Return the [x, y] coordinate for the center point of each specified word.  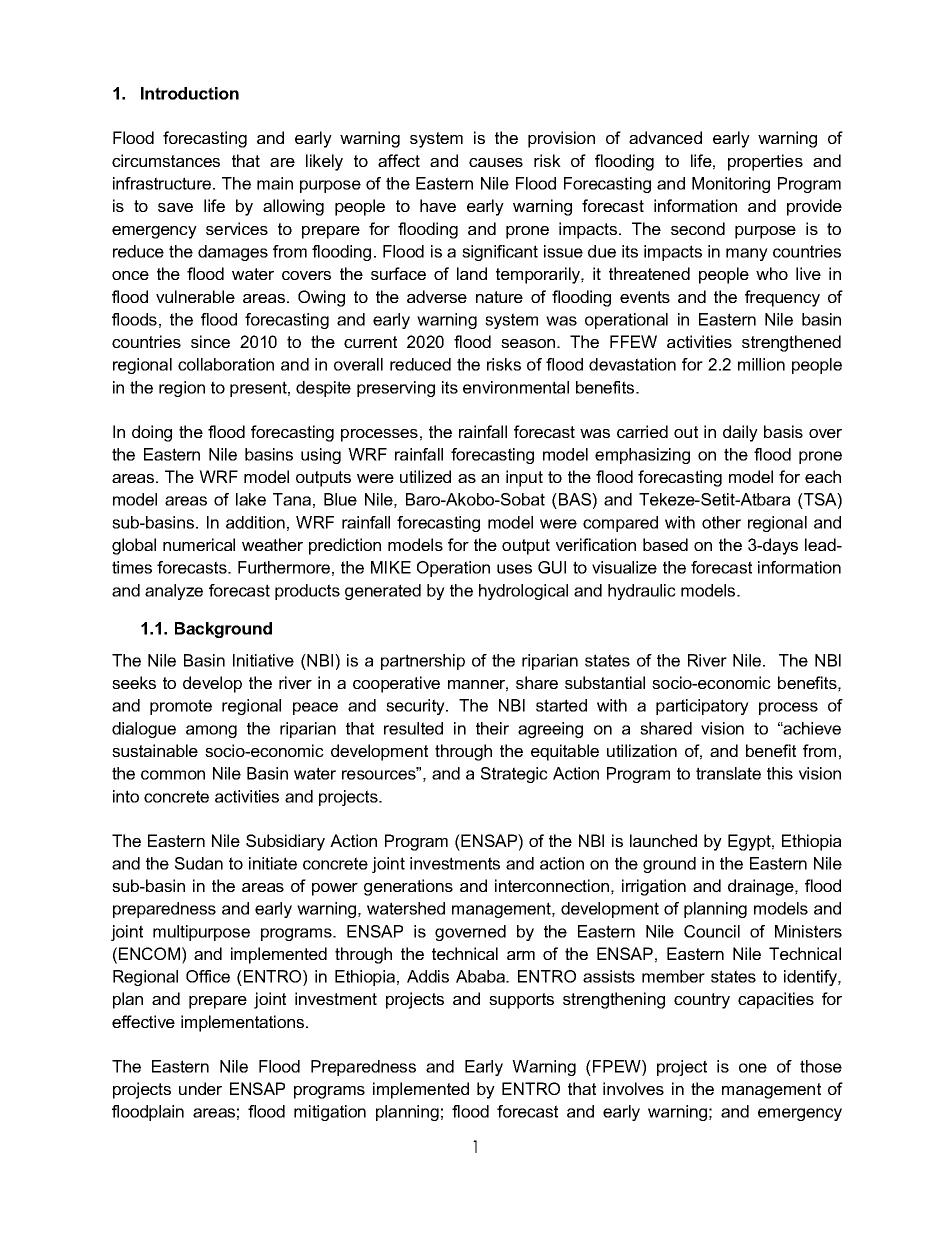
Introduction [190, 93]
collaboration [226, 364]
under [200, 1088]
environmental [516, 387]
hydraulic [642, 592]
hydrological [523, 592]
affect [399, 160]
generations [408, 887]
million [761, 364]
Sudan [199, 863]
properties [765, 162]
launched [663, 840]
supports [521, 1001]
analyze [174, 592]
